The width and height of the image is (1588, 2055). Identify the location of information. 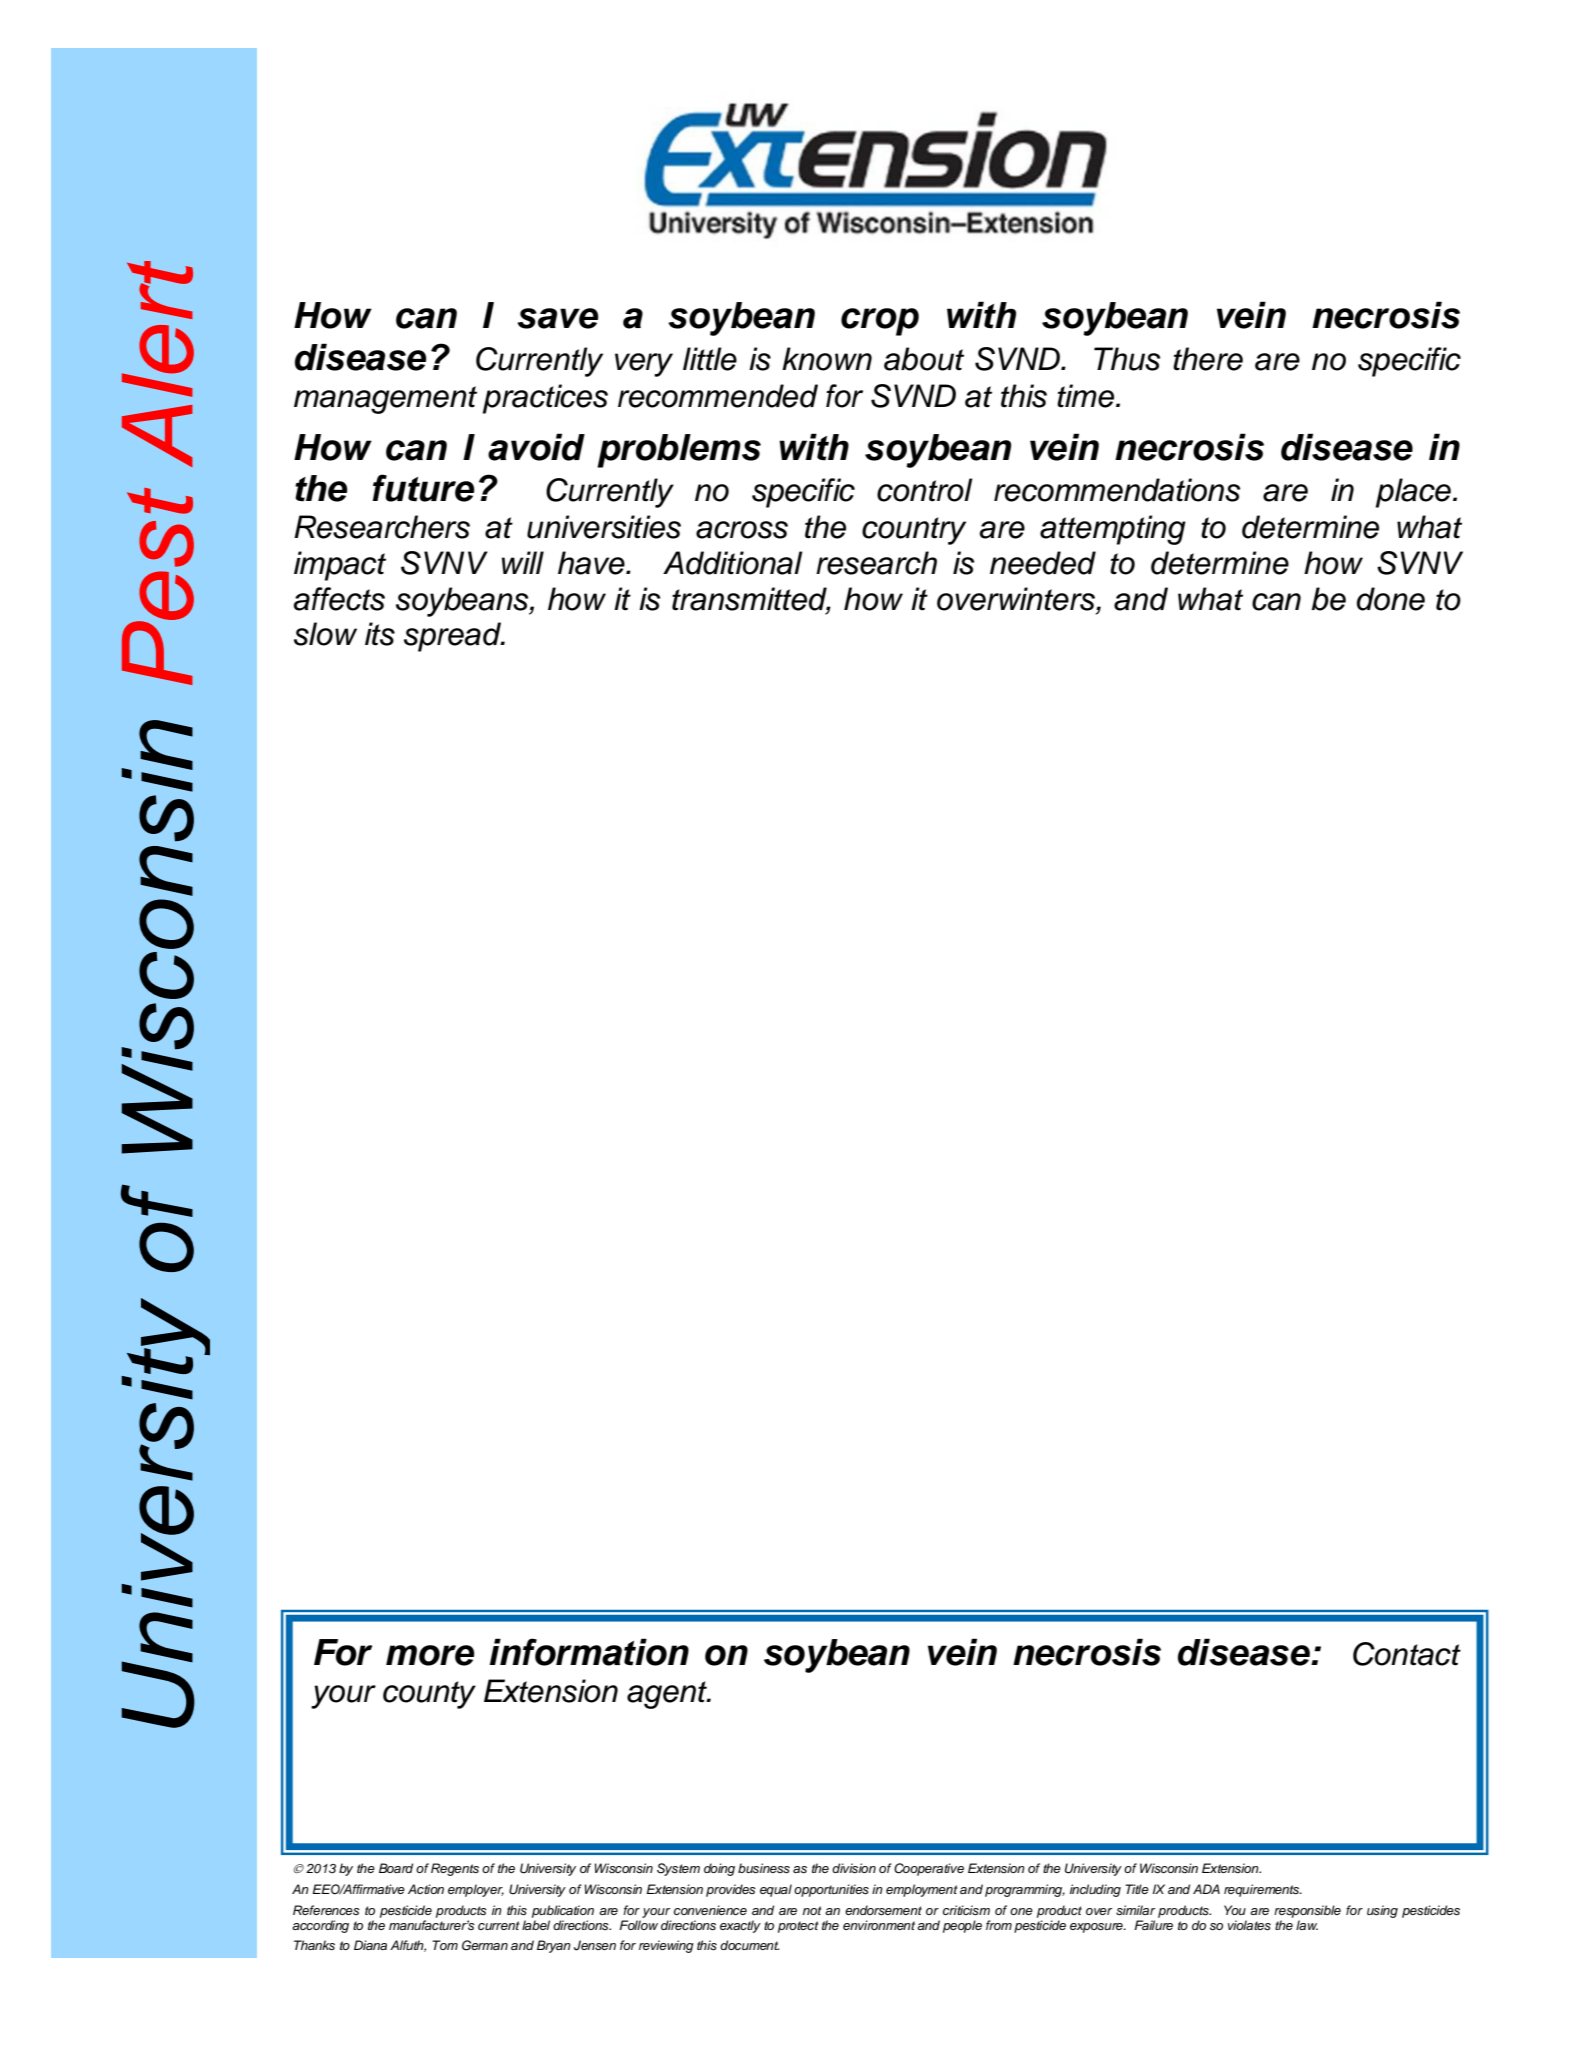
(589, 1652).
